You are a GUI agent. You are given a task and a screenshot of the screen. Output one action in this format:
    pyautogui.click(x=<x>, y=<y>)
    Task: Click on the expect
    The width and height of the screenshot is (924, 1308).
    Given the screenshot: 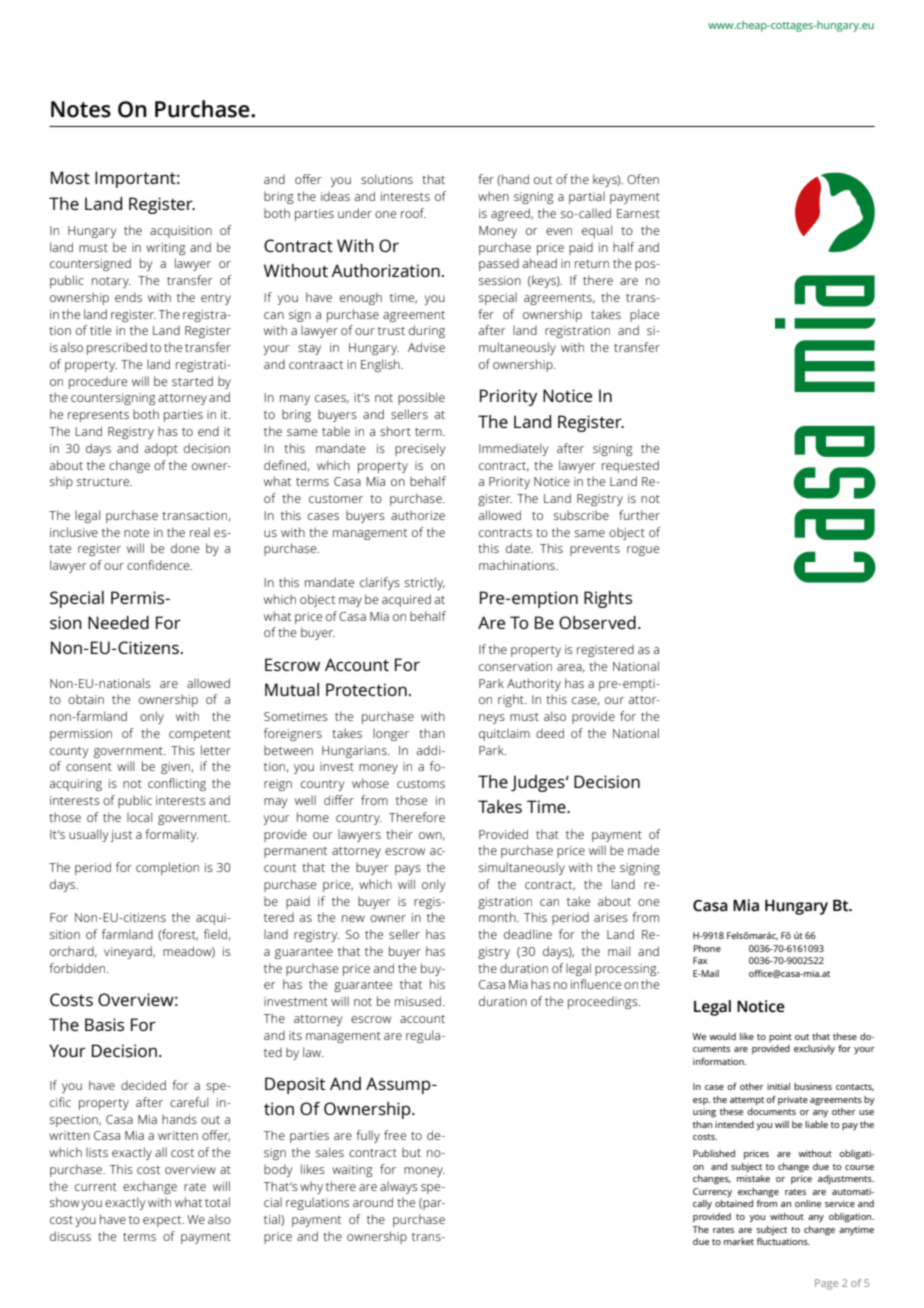 What is the action you would take?
    pyautogui.click(x=163, y=1221)
